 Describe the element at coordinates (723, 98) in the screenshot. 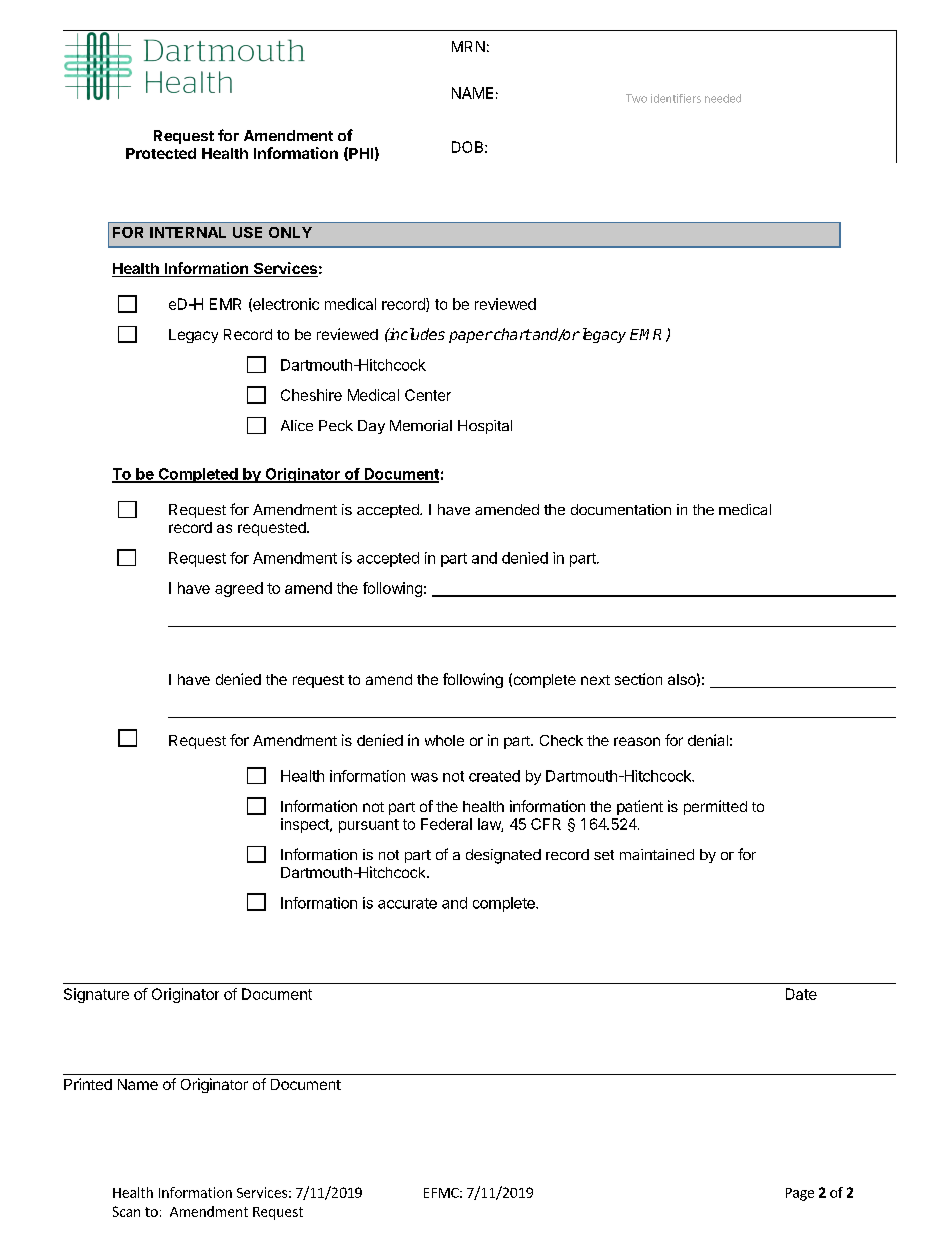

I see `needed` at that location.
